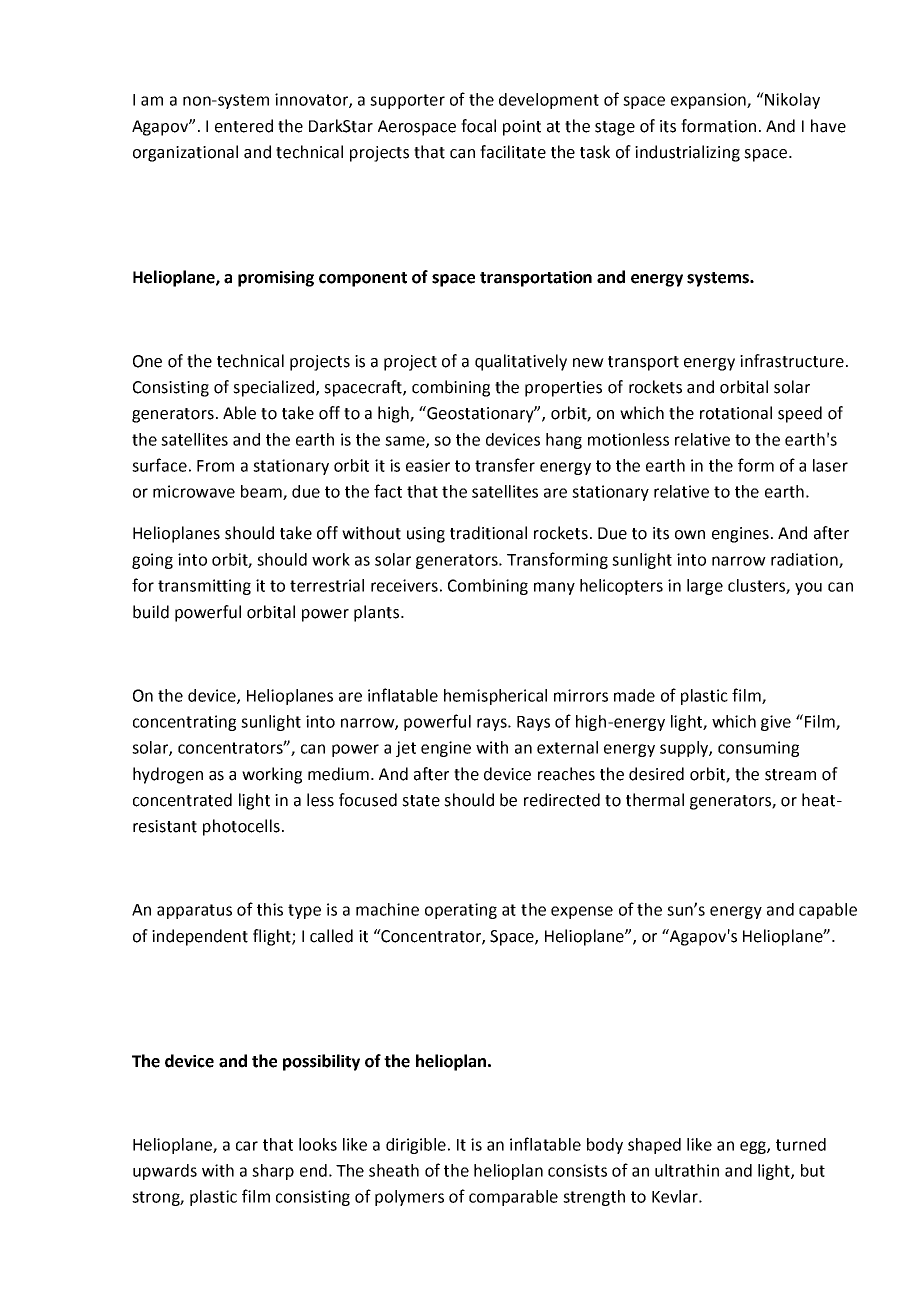 The height and width of the screenshot is (1308, 924). Describe the element at coordinates (801, 1144) in the screenshot. I see `turned` at that location.
